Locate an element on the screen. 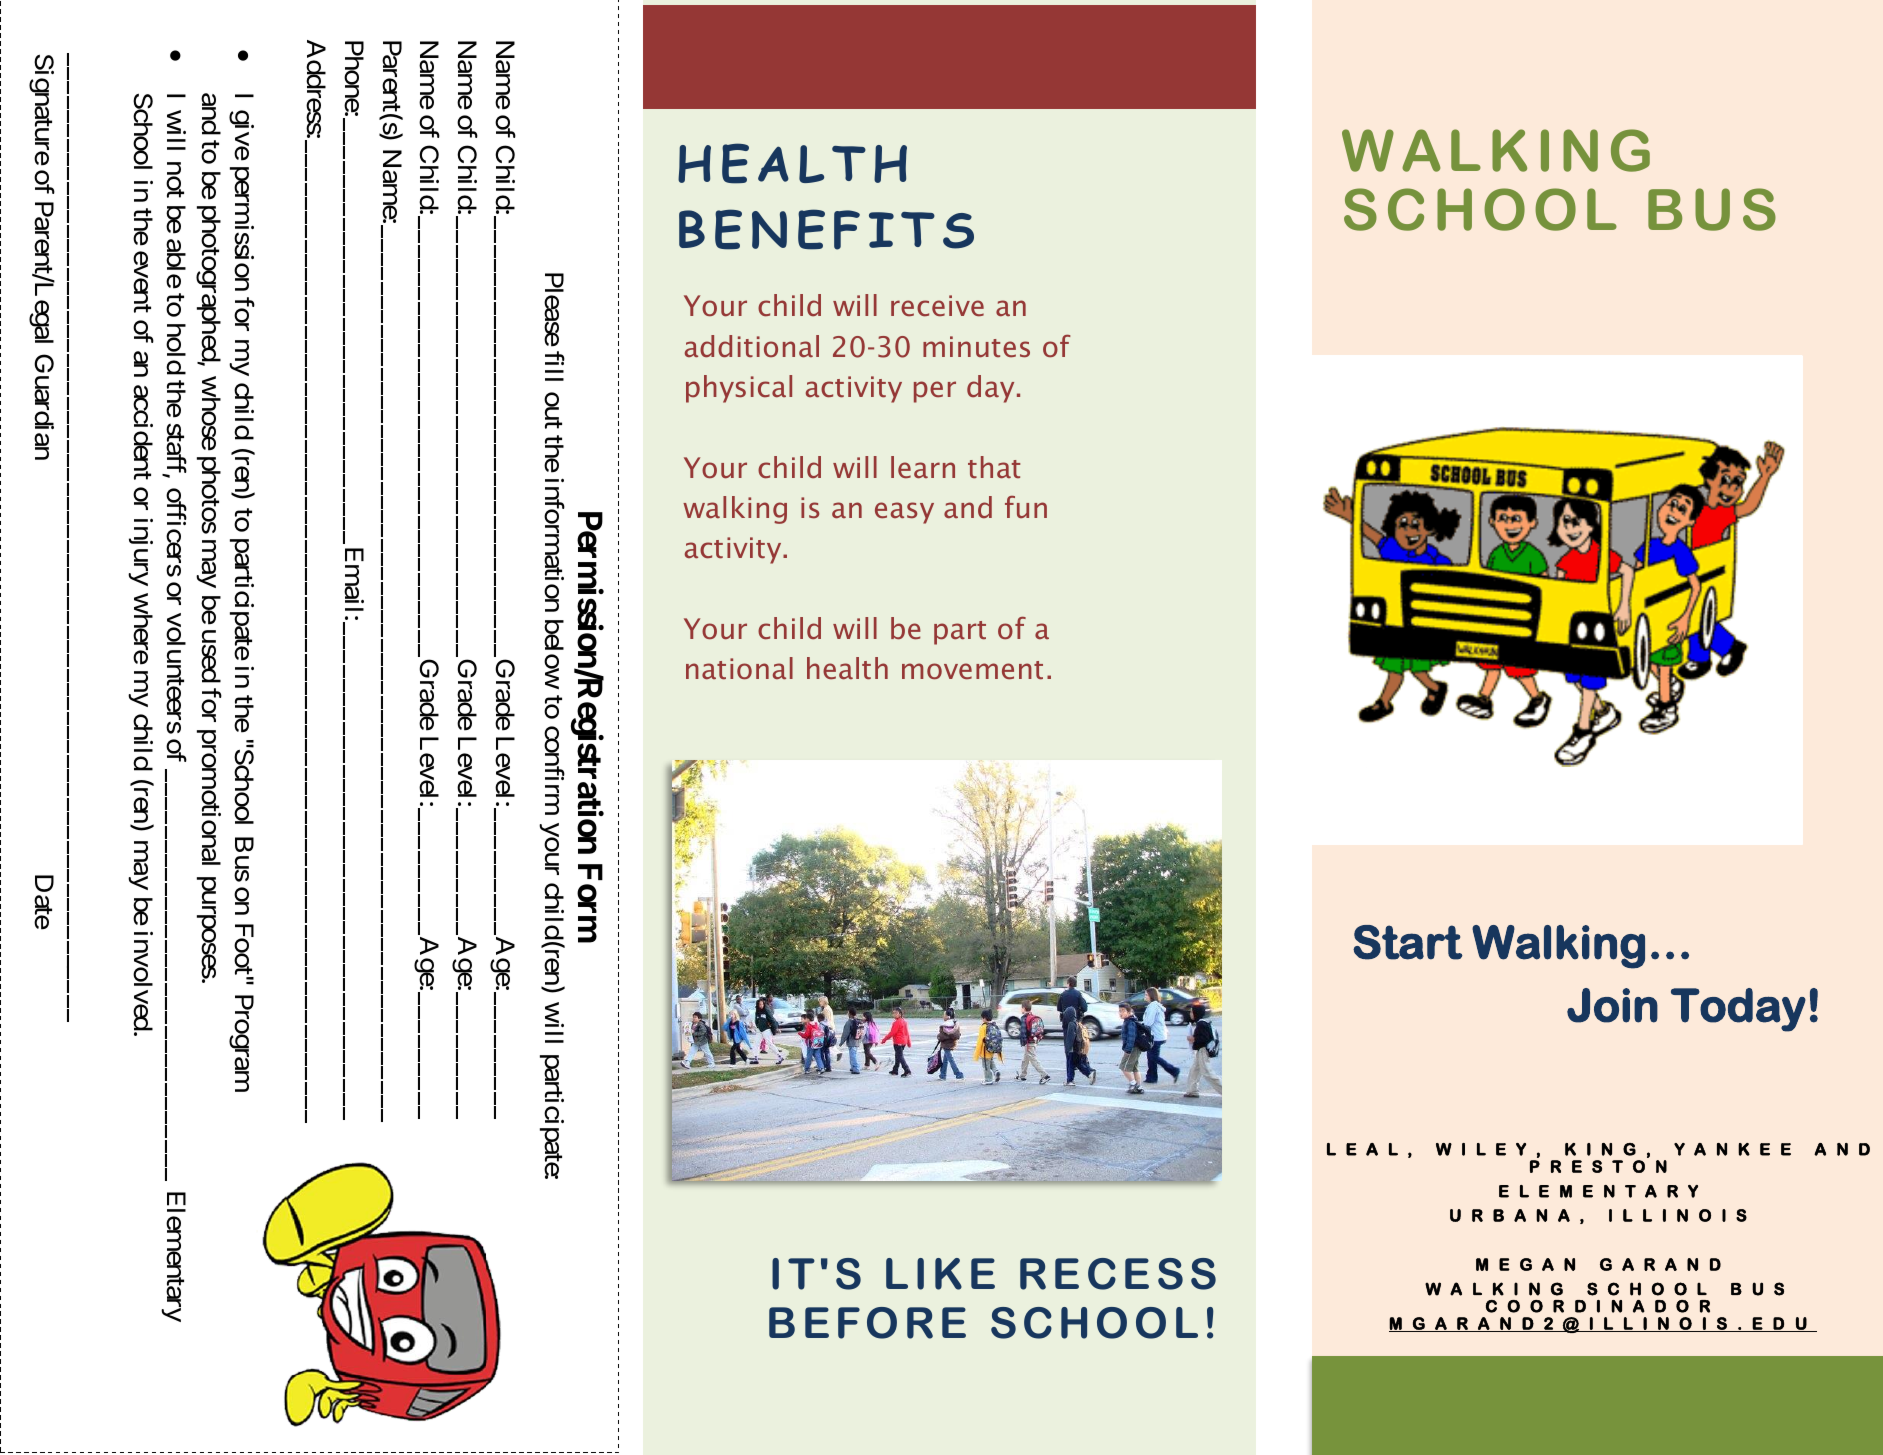 The height and width of the screenshot is (1455, 1883). Start is located at coordinates (1408, 942).
